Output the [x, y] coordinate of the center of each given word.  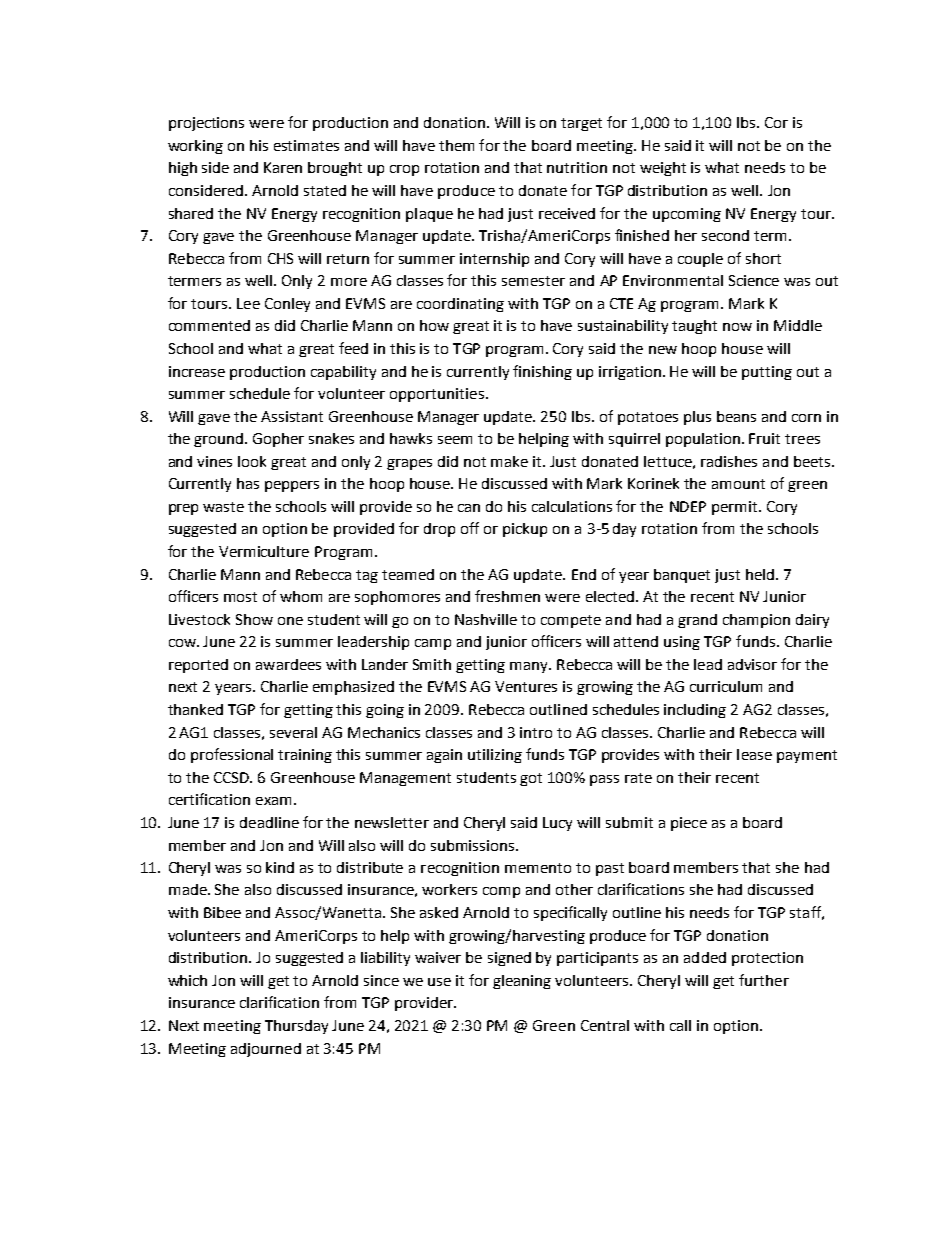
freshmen [507, 596]
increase [197, 371]
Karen [283, 167]
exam [273, 801]
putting [767, 373]
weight [663, 169]
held [761, 574]
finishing [542, 372]
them [456, 145]
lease [754, 754]
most [240, 597]
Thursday [296, 1027]
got [531, 779]
